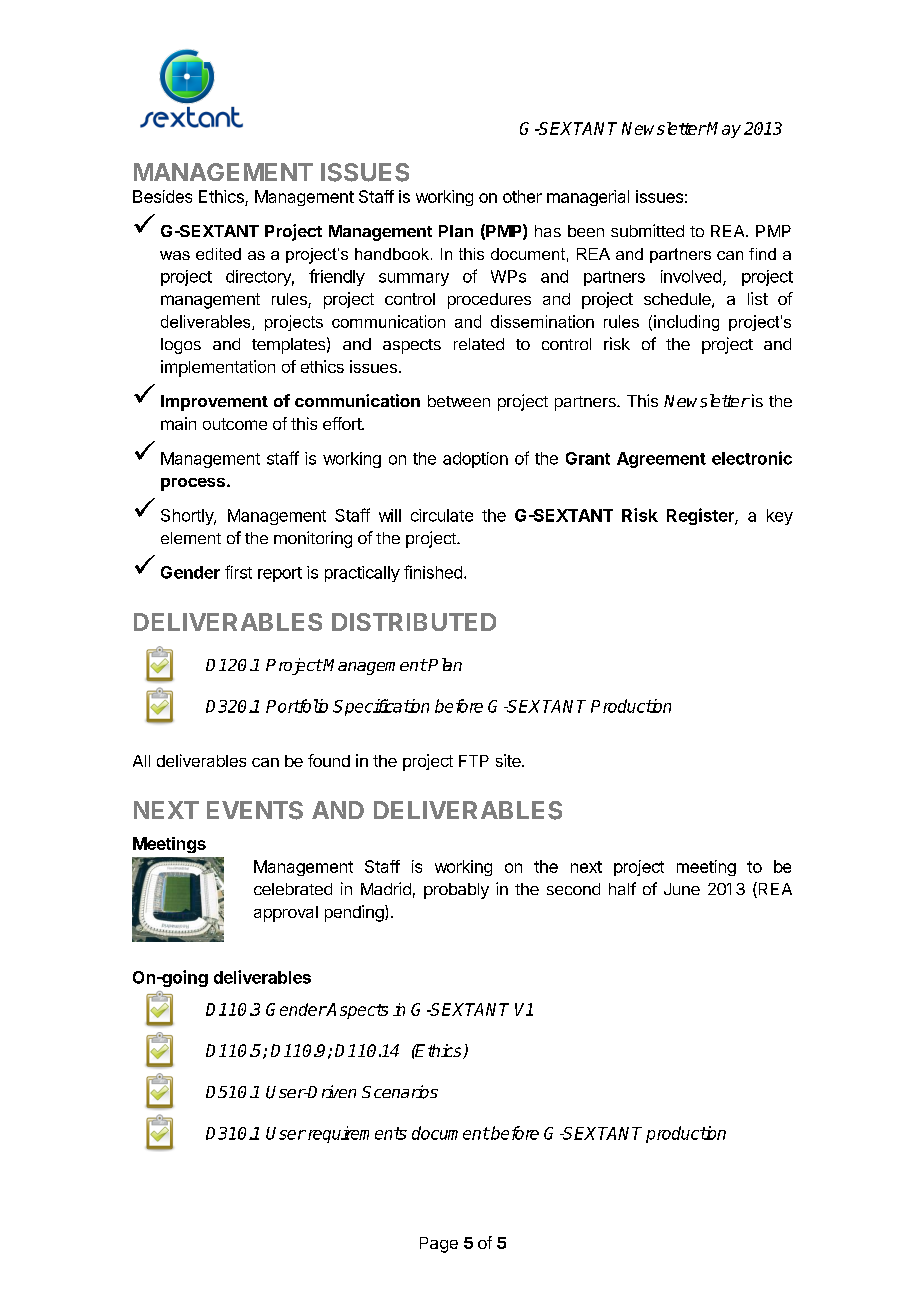 This document has height=1308, width=924. Describe the element at coordinates (297, 706) in the document. I see `Portfolio` at that location.
